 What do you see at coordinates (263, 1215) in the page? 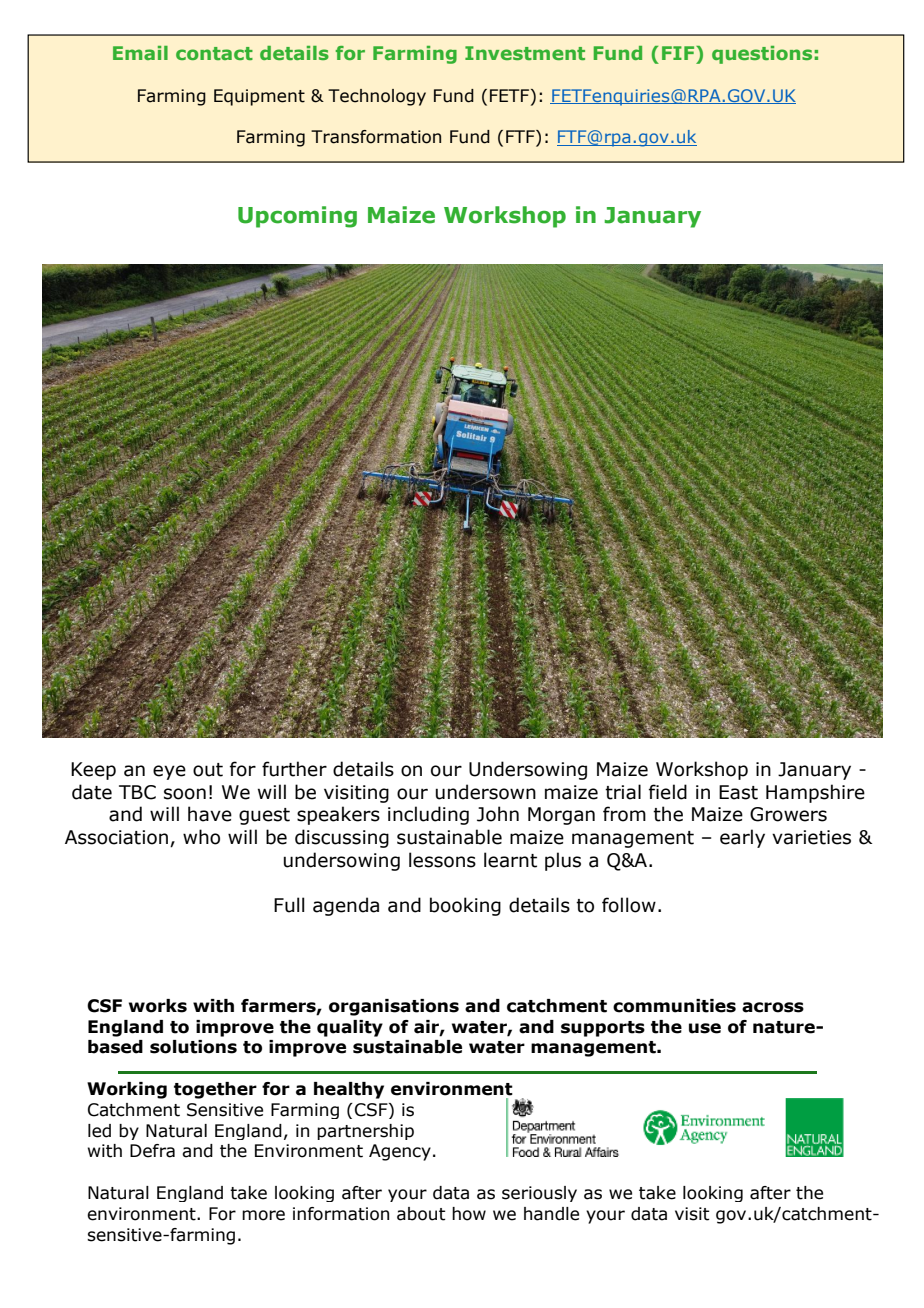
I see `more` at bounding box center [263, 1215].
